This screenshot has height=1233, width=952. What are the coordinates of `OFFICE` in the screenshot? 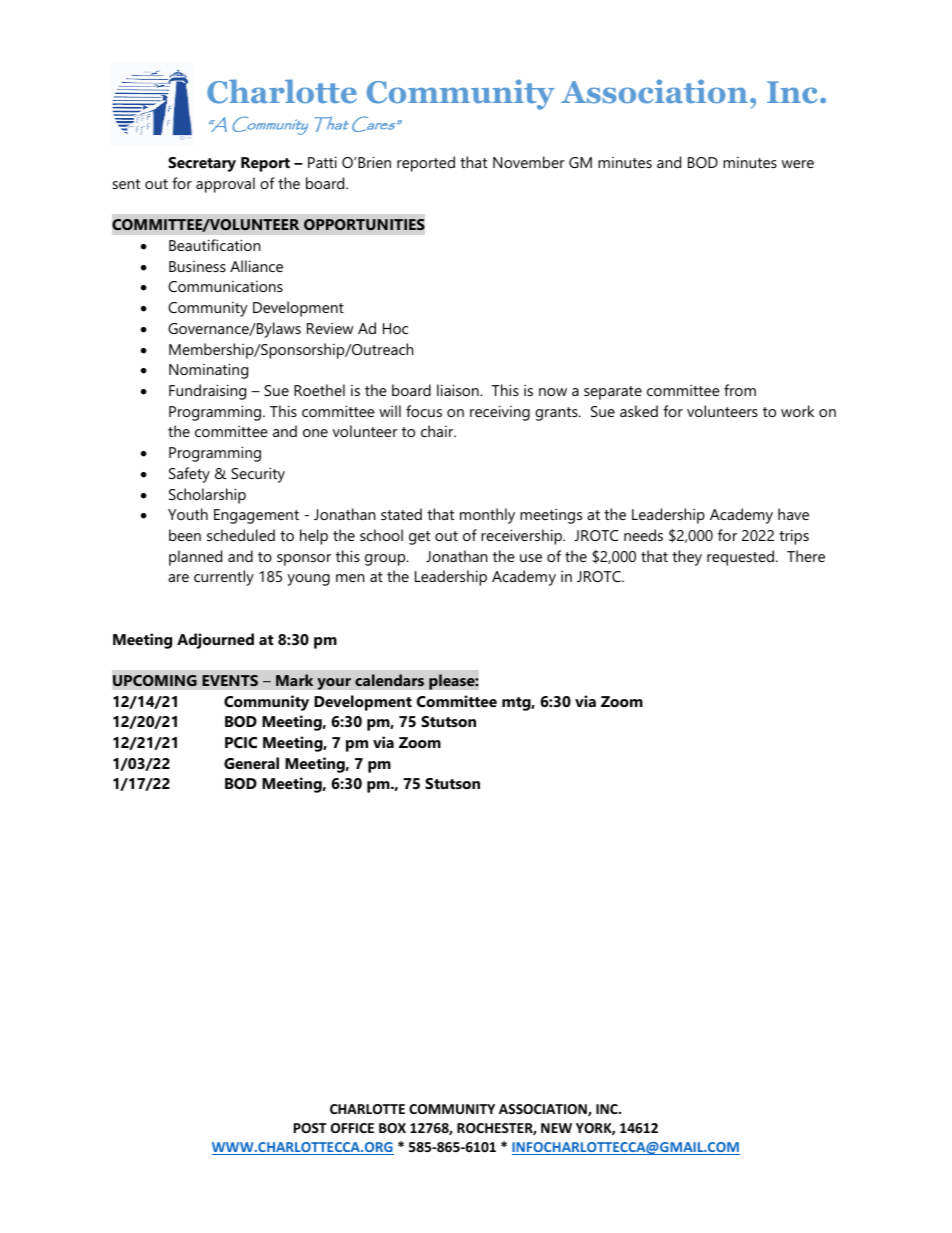 It's located at (352, 1128).
